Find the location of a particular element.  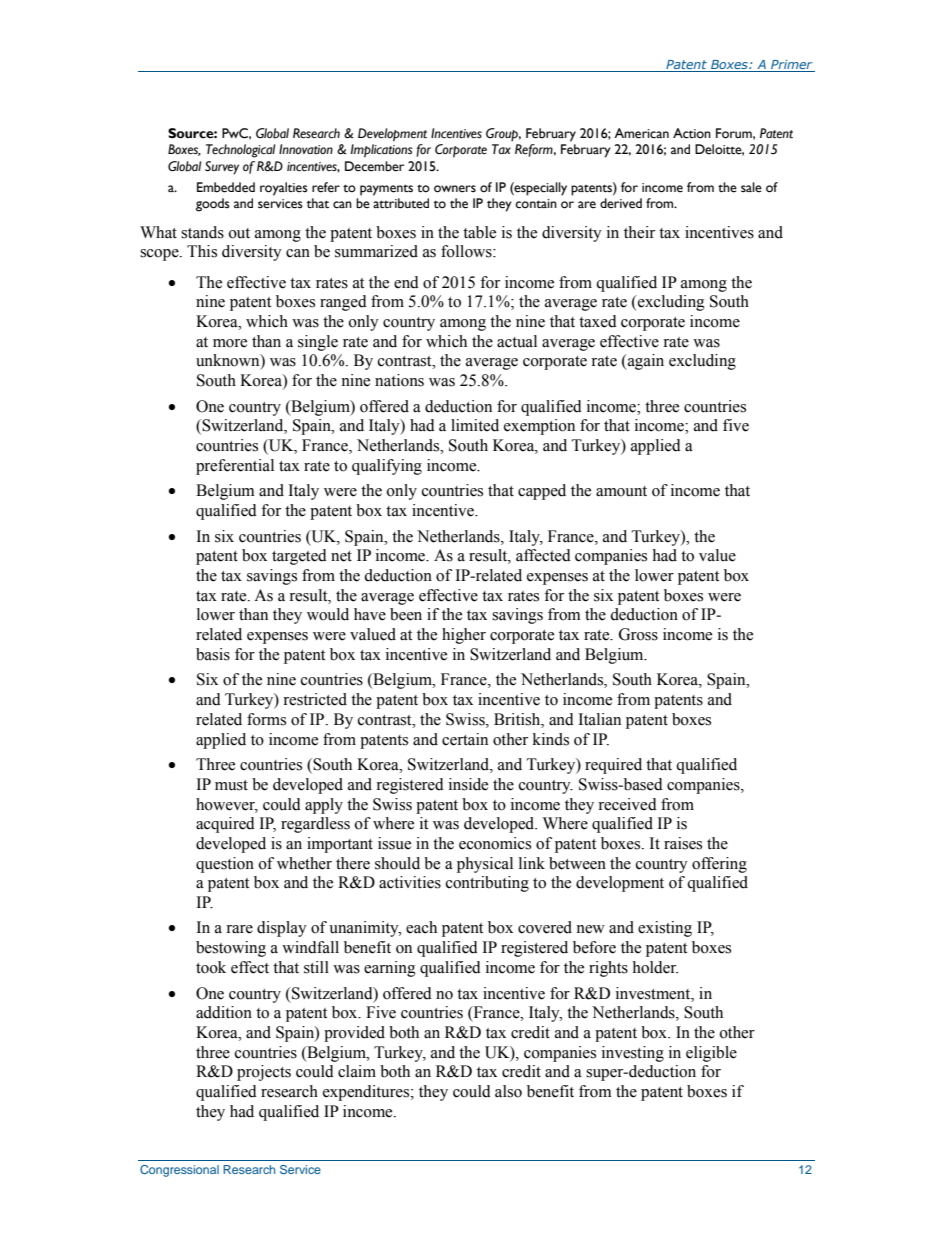

also is located at coordinates (508, 1091).
